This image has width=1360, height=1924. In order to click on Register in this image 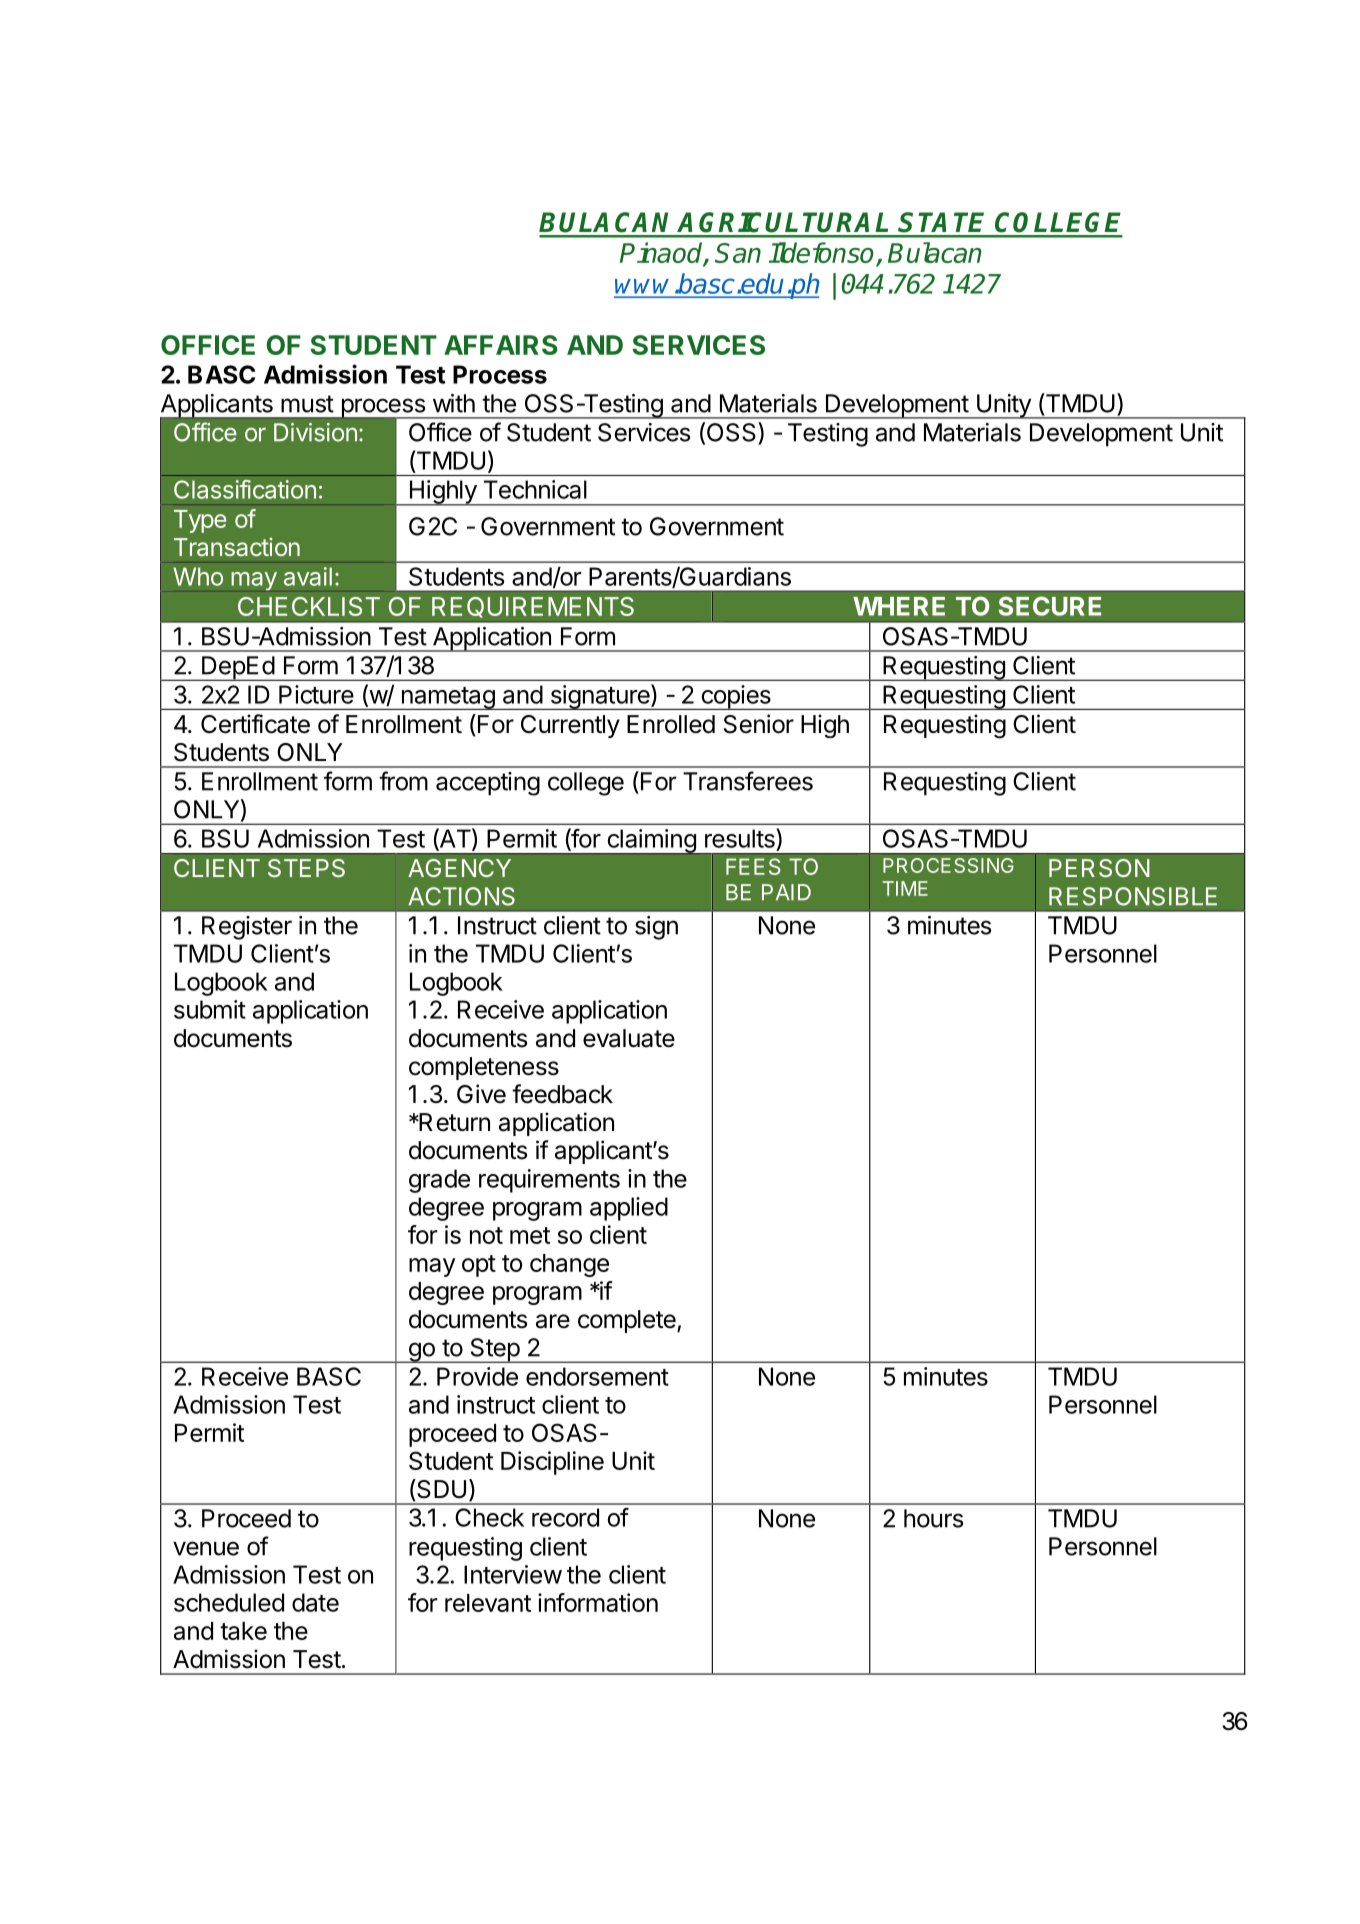, I will do `click(247, 928)`.
